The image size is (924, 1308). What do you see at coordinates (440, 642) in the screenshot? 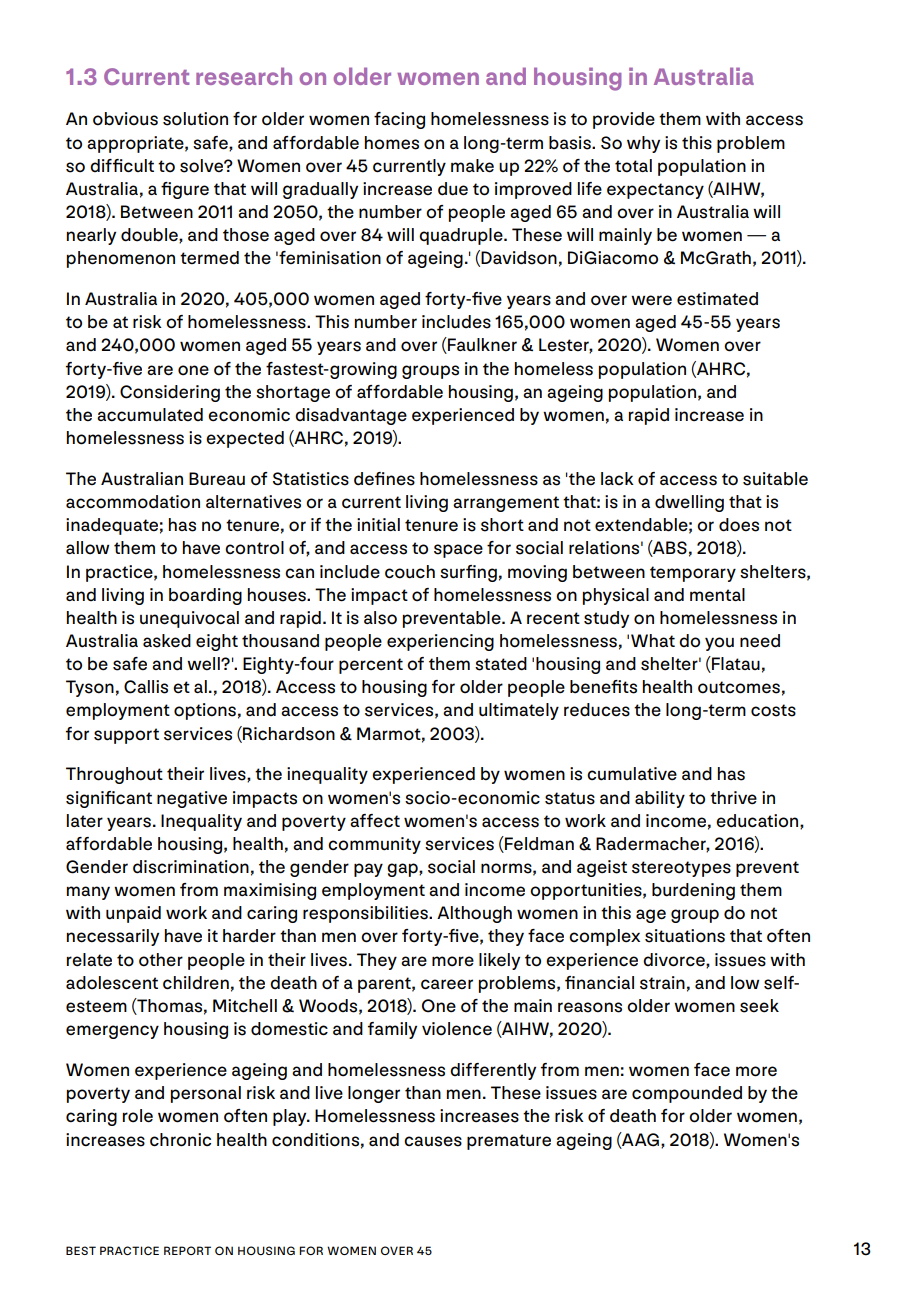
I see `experiencing` at bounding box center [440, 642].
